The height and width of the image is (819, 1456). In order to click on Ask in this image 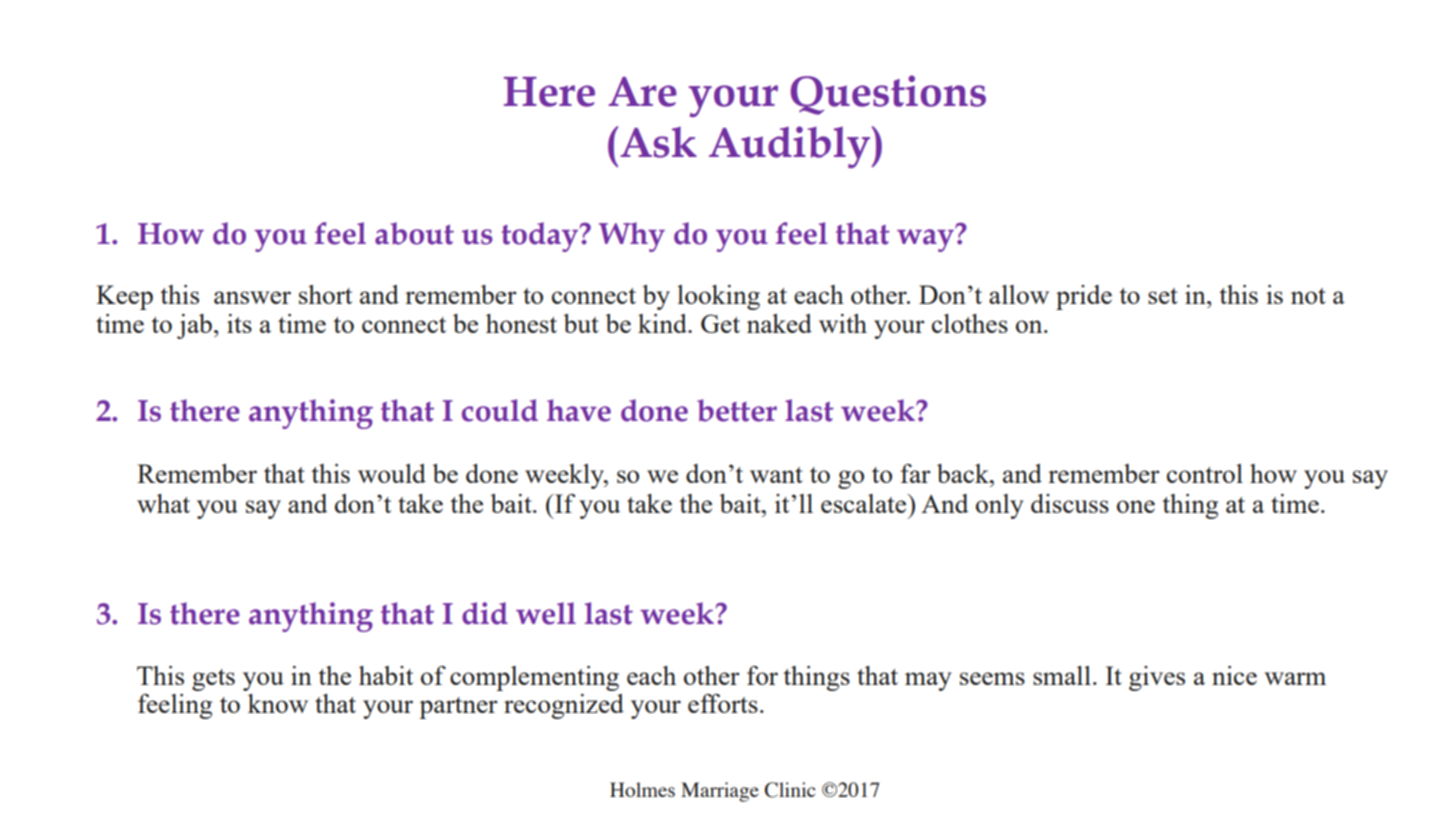, I will do `click(658, 142)`.
